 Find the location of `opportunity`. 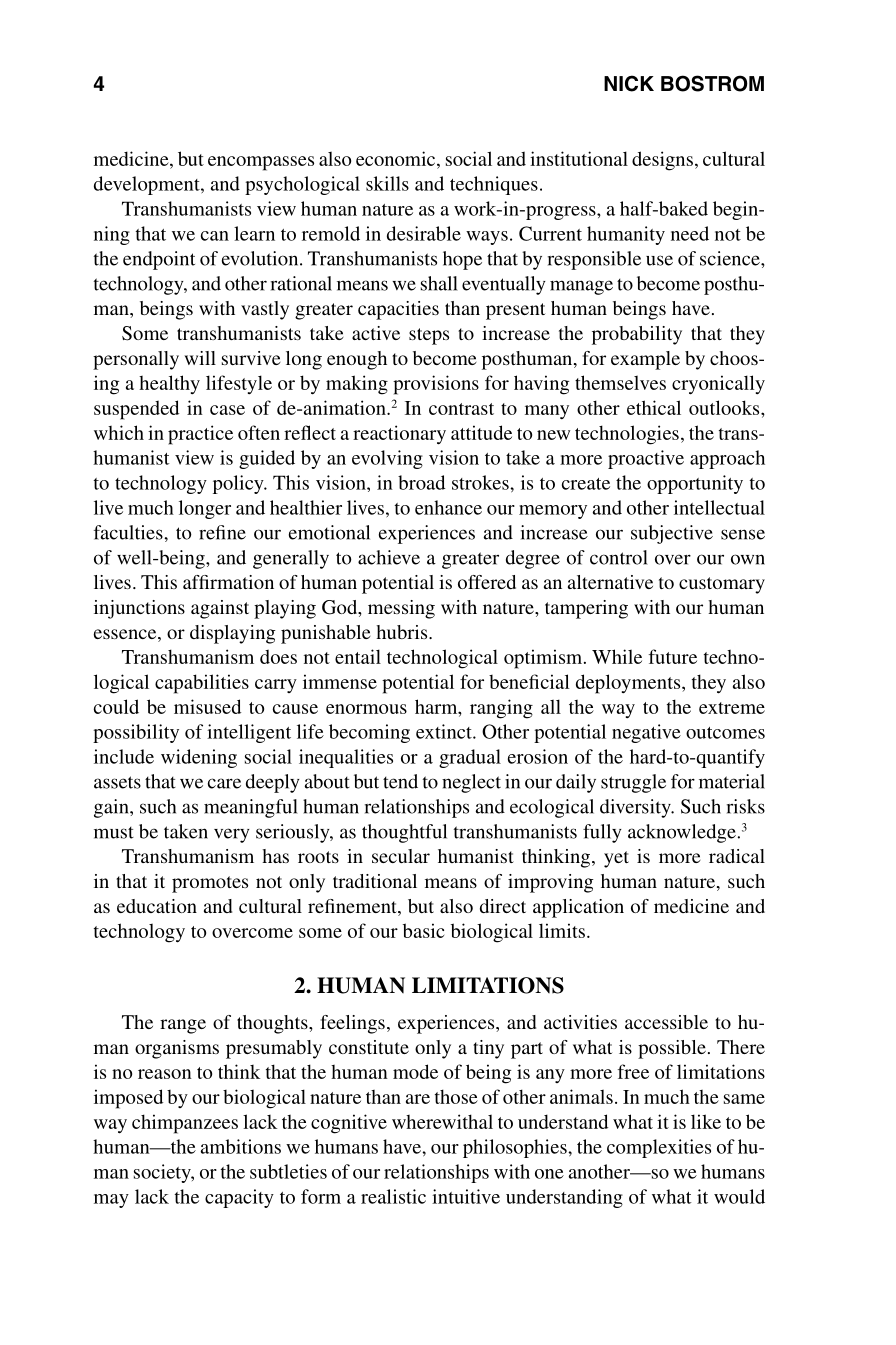

opportunity is located at coordinates (695, 484).
